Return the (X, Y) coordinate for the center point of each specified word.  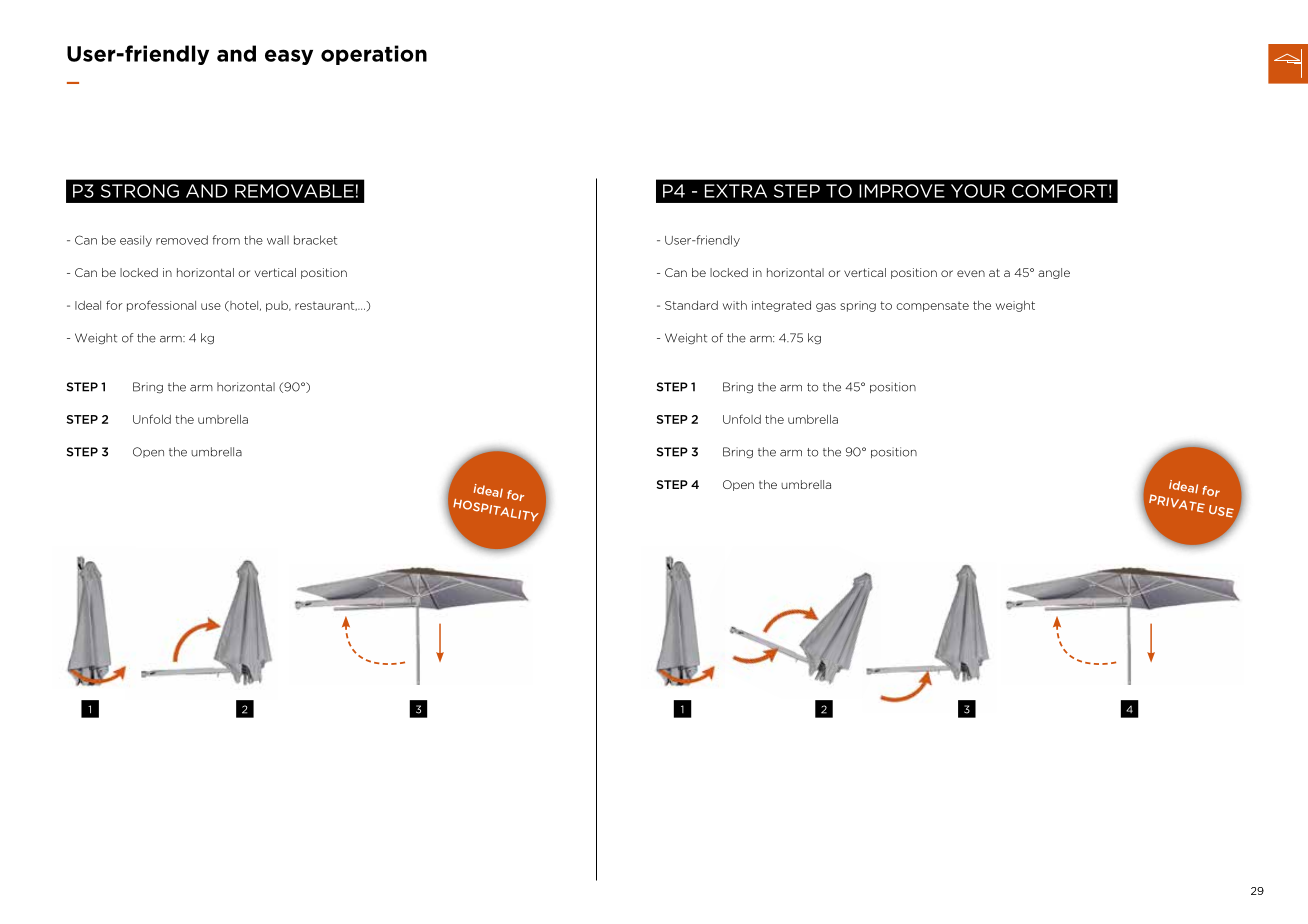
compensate (932, 306)
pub (278, 306)
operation (374, 55)
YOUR (978, 191)
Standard (691, 305)
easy (289, 57)
